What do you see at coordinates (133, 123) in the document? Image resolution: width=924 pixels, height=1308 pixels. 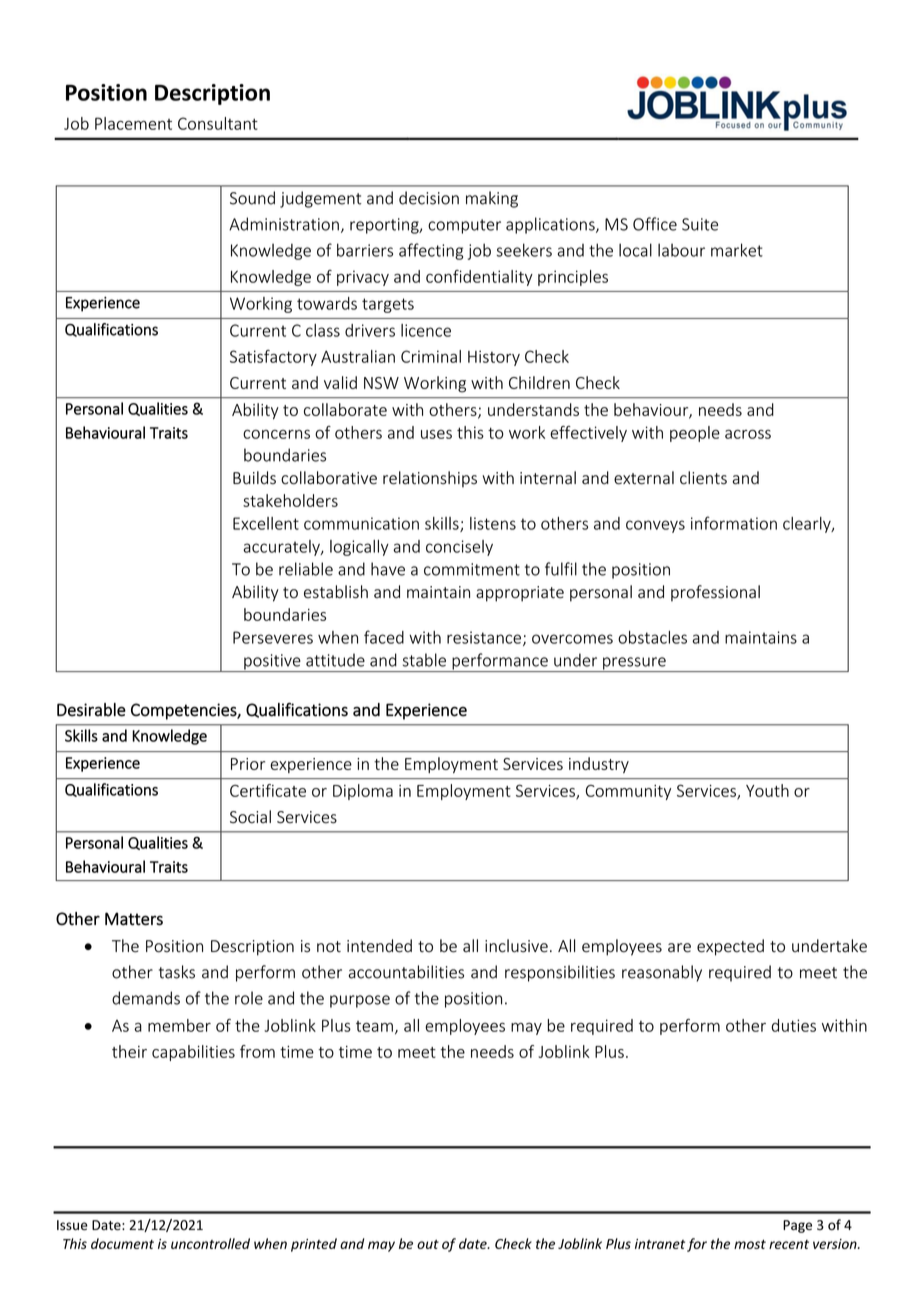 I see `Placement` at bounding box center [133, 123].
